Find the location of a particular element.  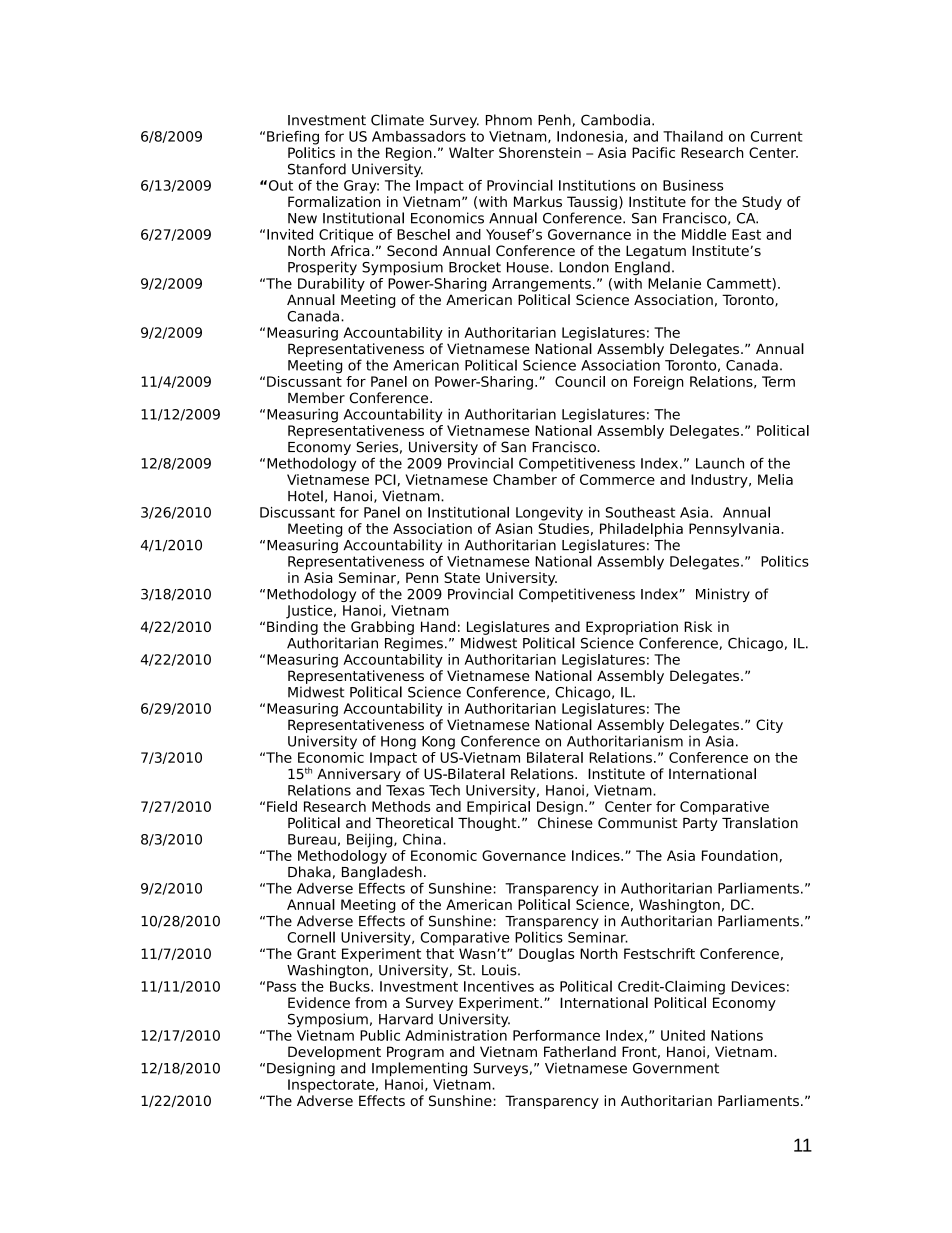

Bureau is located at coordinates (312, 839).
